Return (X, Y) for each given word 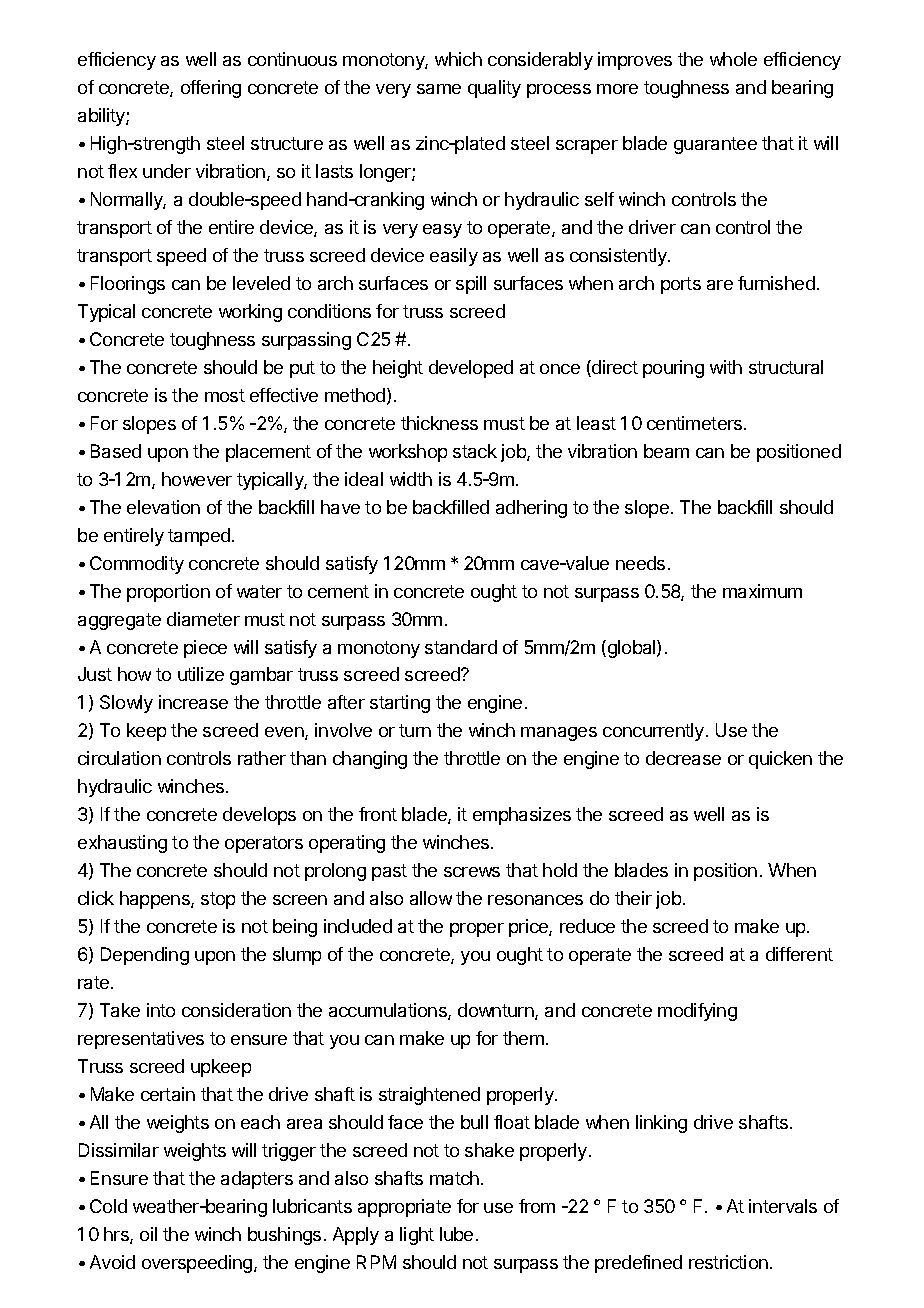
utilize (201, 674)
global (631, 649)
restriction (728, 1262)
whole (733, 59)
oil (148, 1234)
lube (456, 1234)
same (439, 89)
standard (461, 647)
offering (211, 89)
